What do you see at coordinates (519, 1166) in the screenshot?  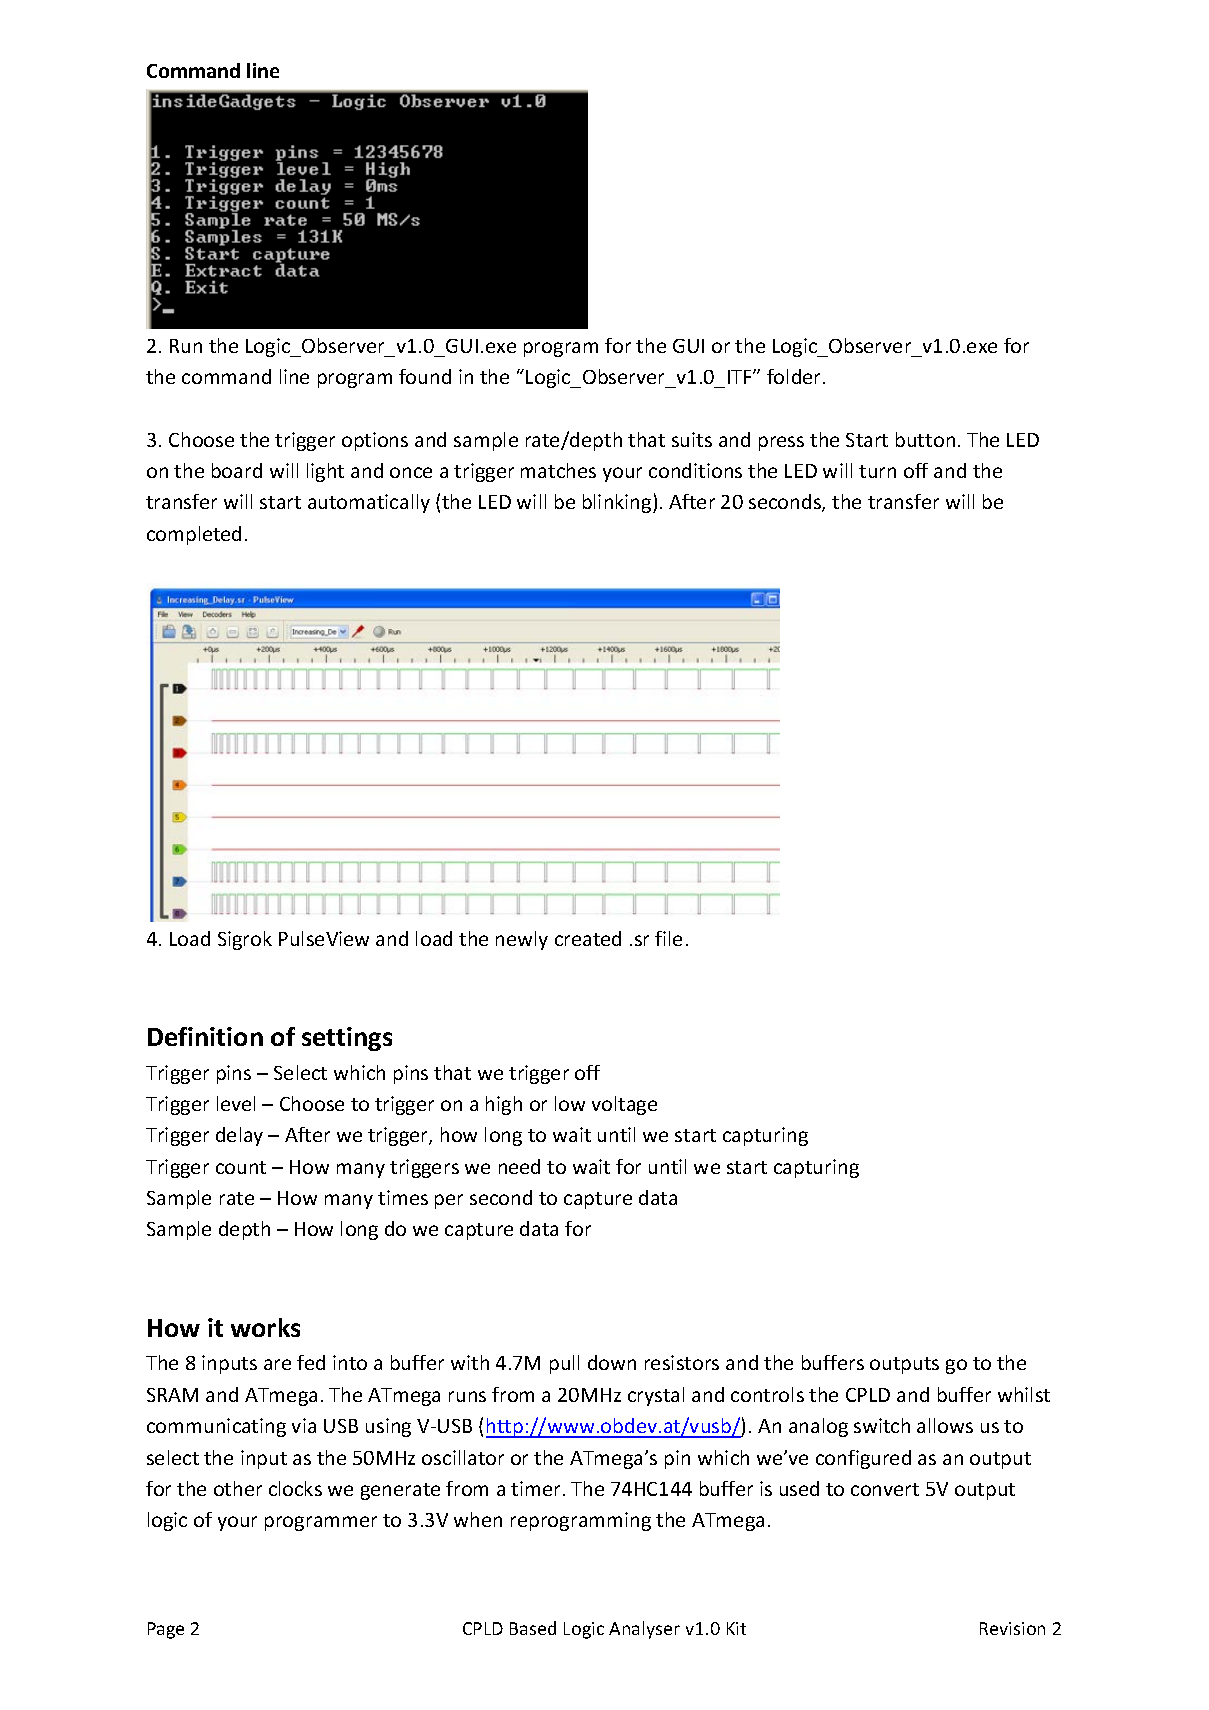 I see `need` at bounding box center [519, 1166].
